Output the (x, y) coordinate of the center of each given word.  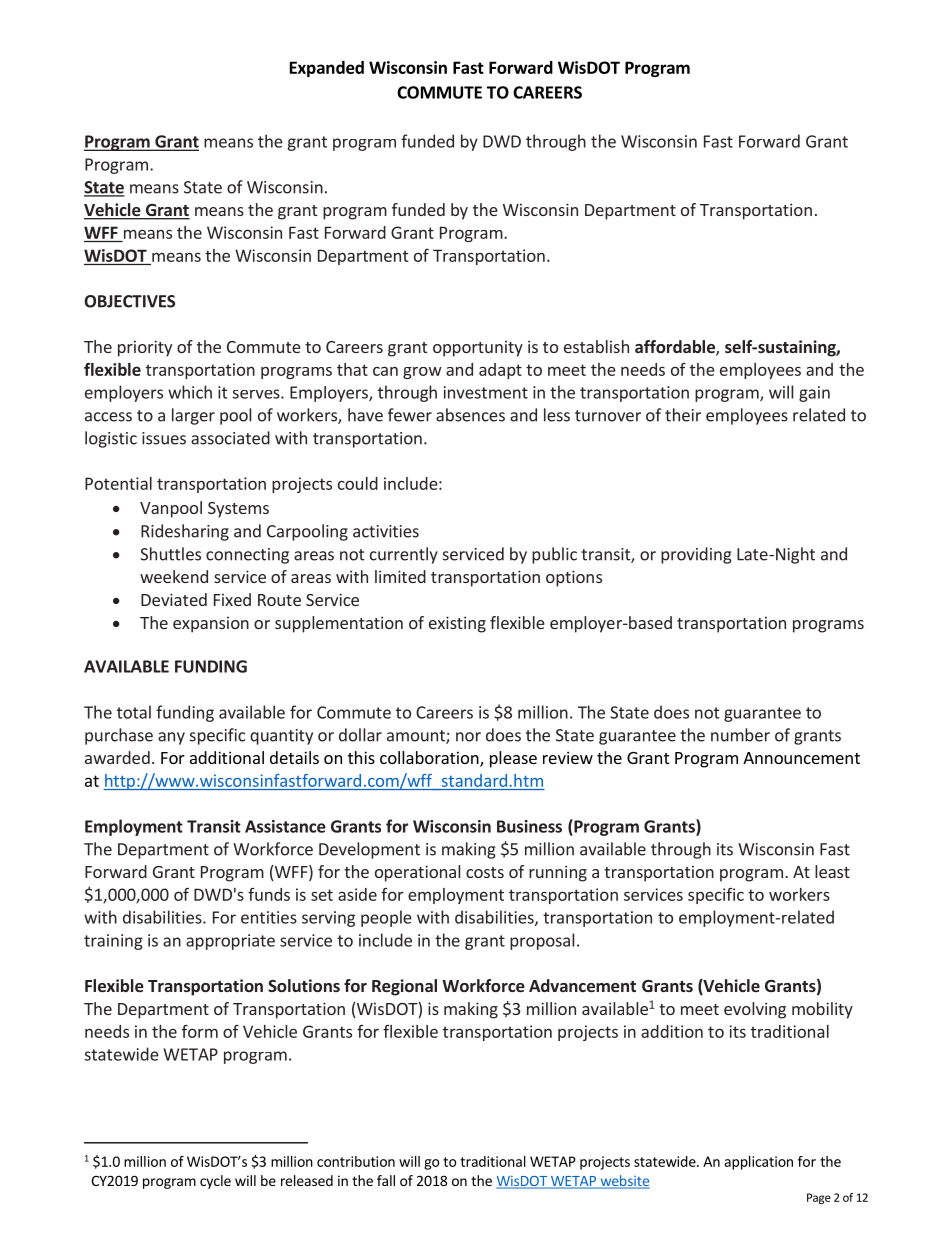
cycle (215, 1182)
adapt (500, 371)
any (171, 738)
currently (404, 555)
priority (145, 348)
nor (468, 737)
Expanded (327, 69)
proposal (542, 941)
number (740, 735)
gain (814, 394)
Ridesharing (185, 532)
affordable (676, 348)
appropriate (230, 942)
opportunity (478, 349)
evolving (755, 1010)
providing (696, 555)
